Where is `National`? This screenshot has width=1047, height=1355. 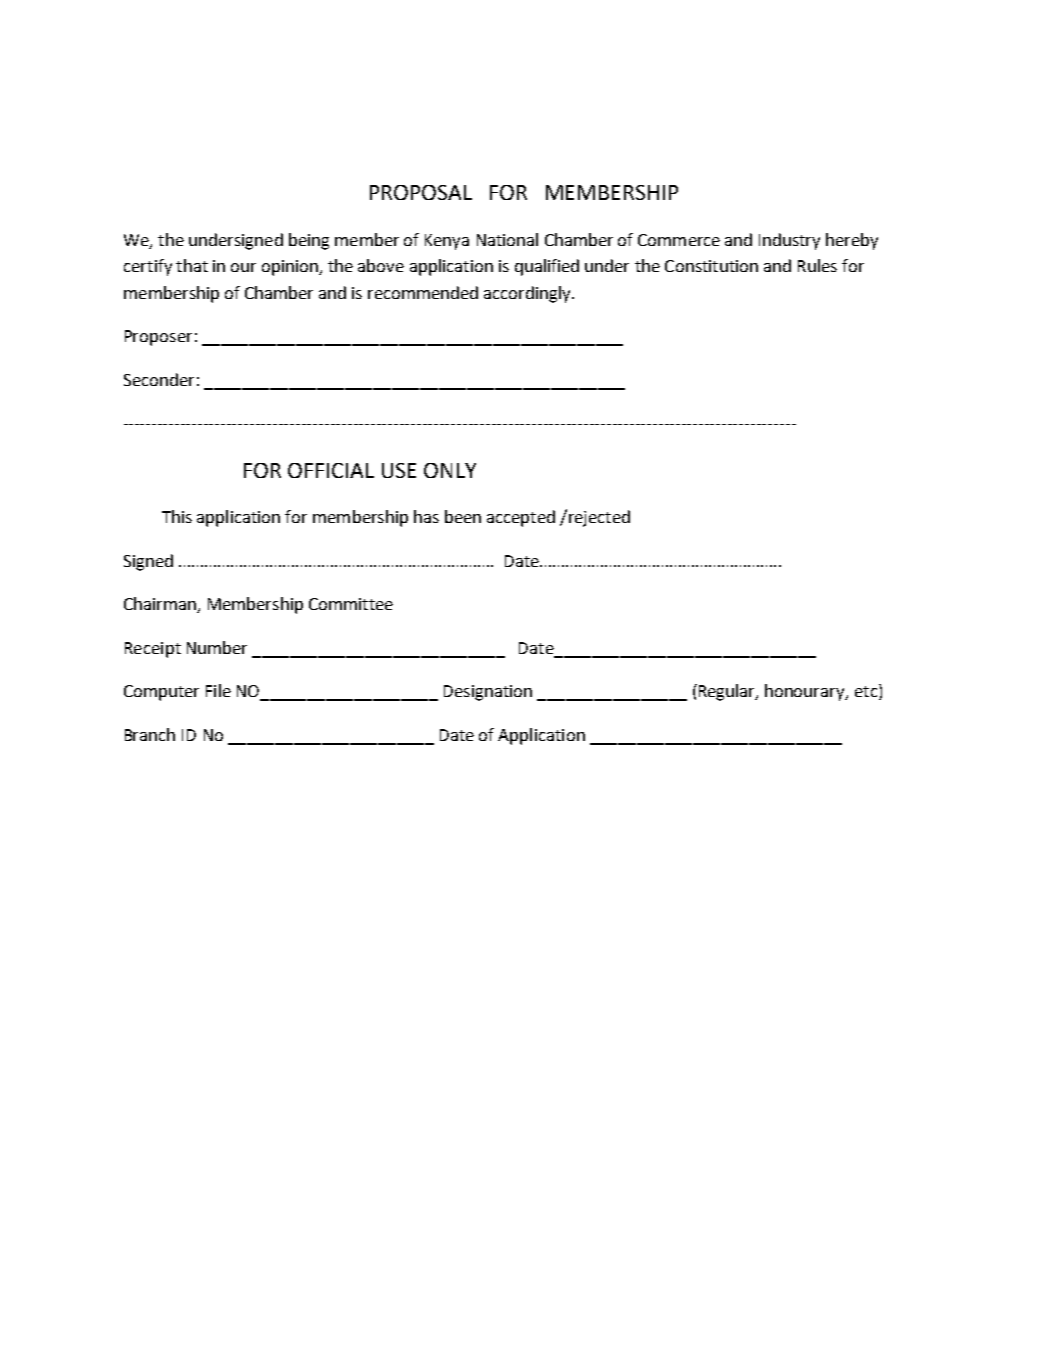
National is located at coordinates (507, 239).
